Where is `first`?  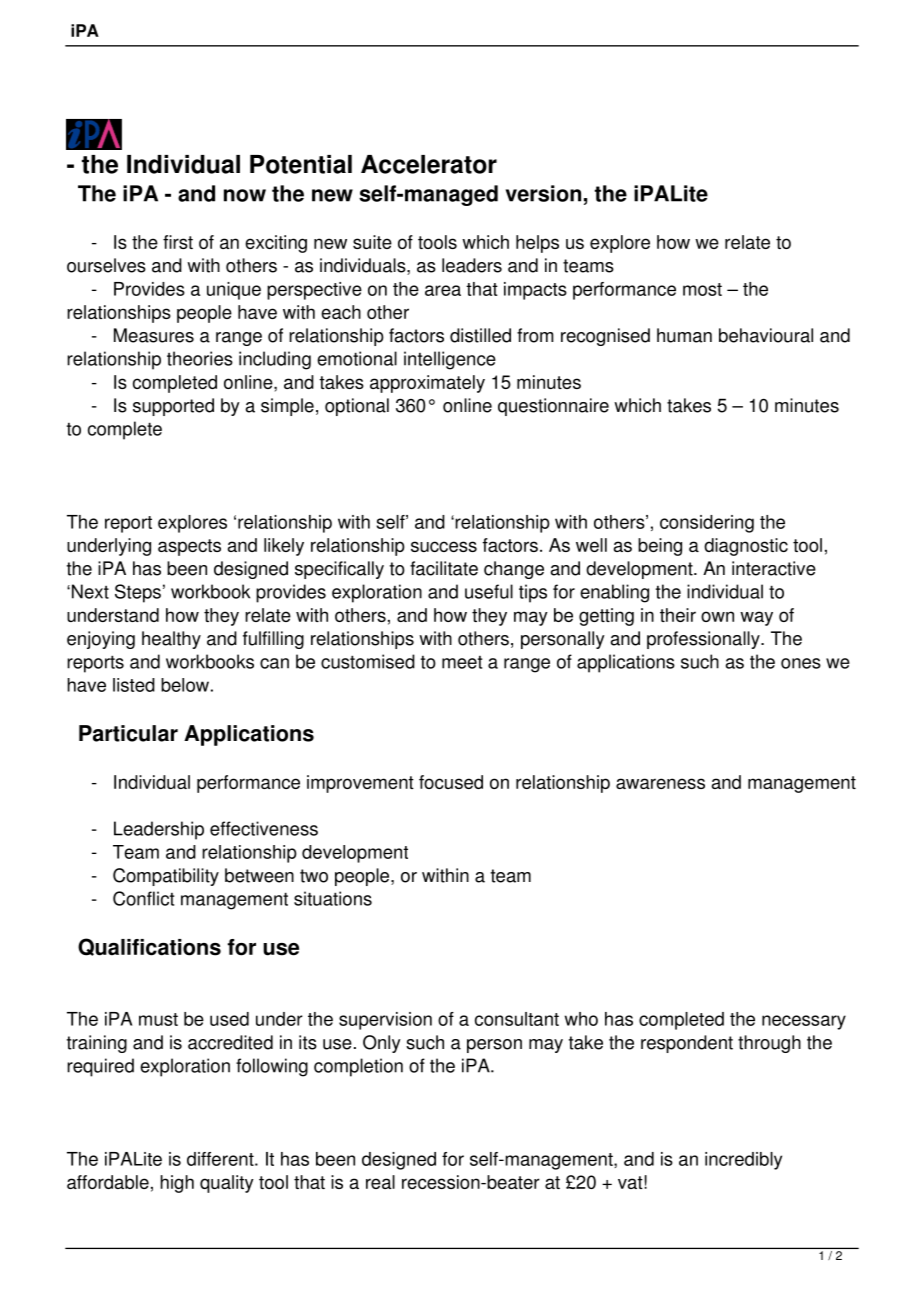 first is located at coordinates (178, 242).
